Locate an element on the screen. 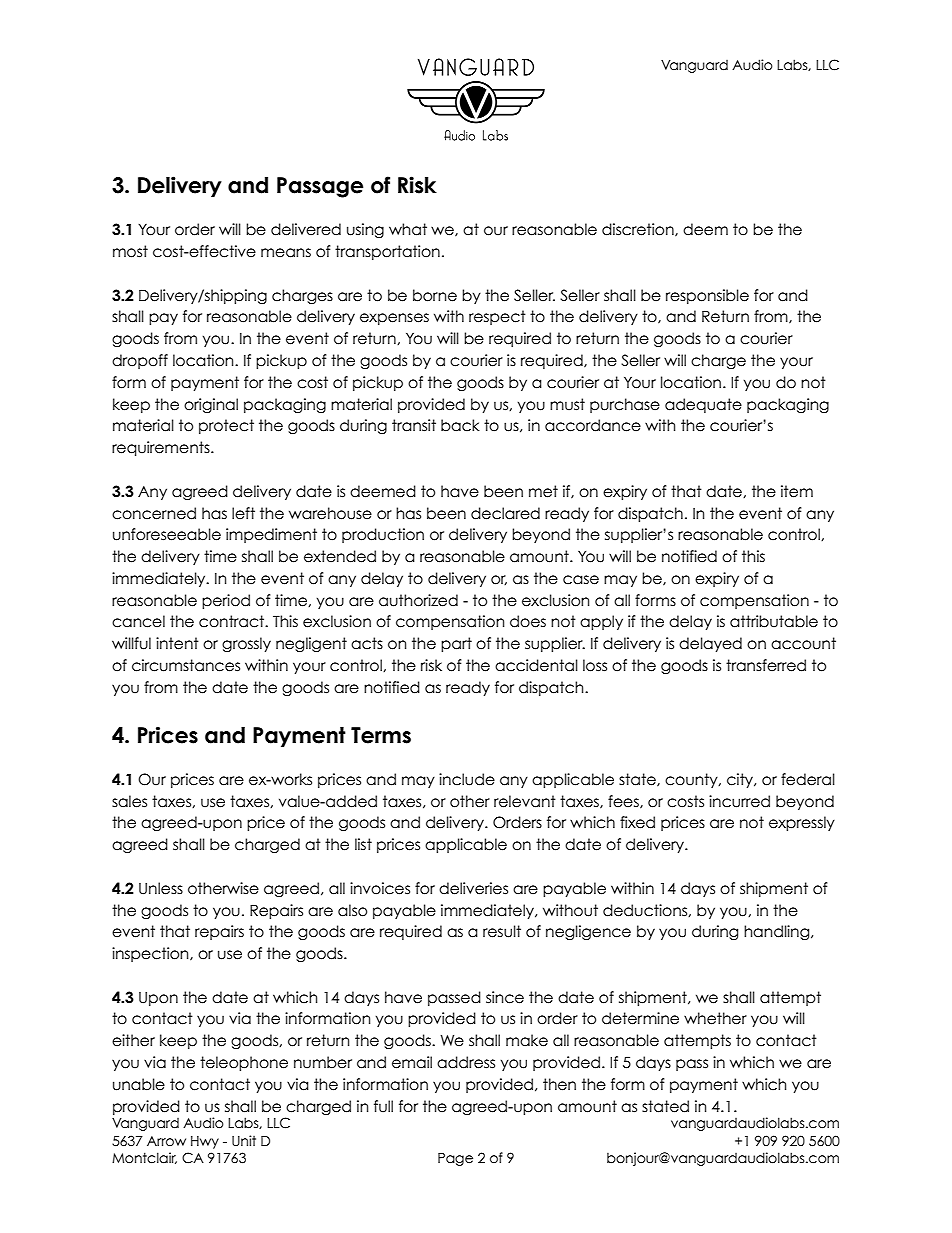 The image size is (952, 1233). requirements is located at coordinates (162, 448).
